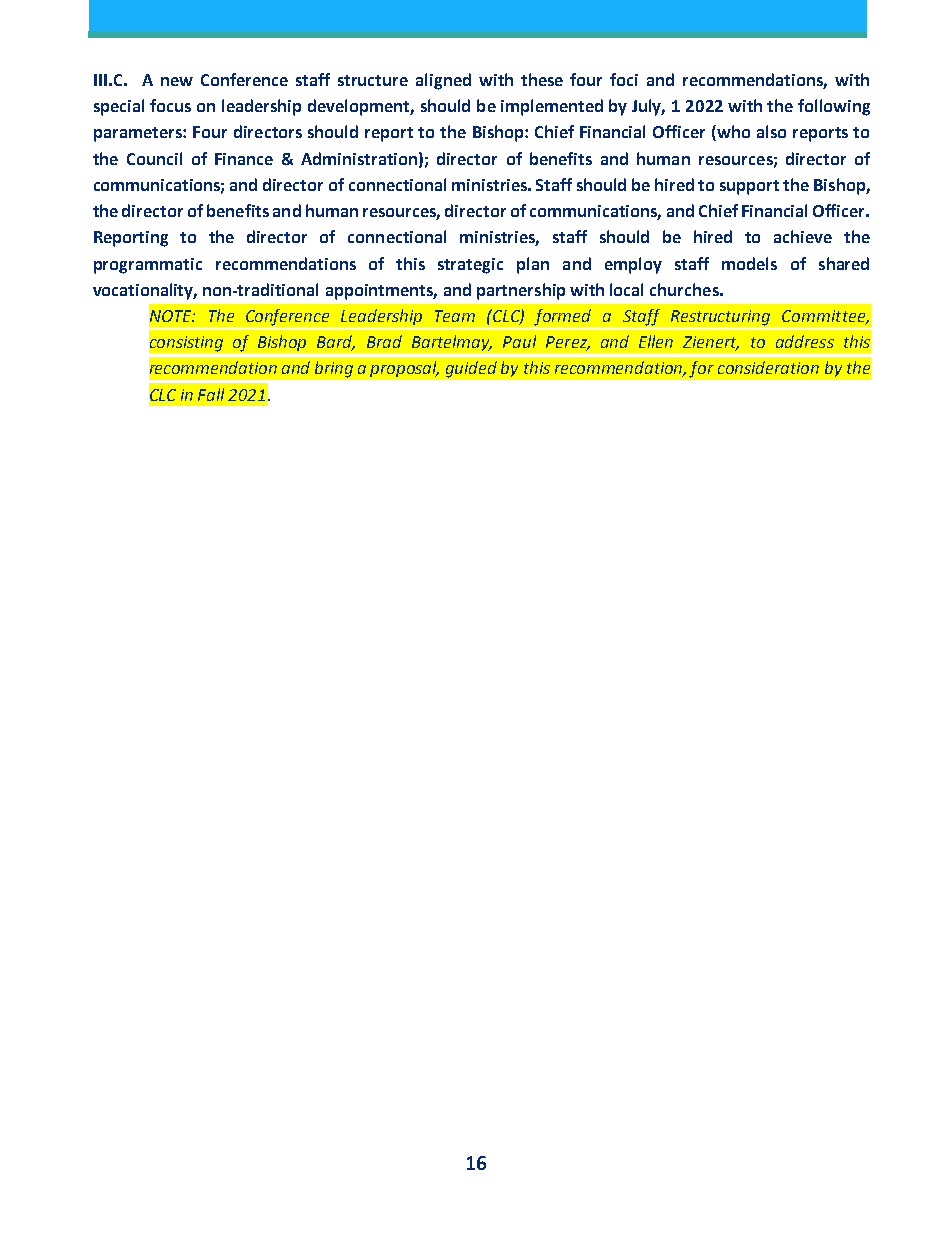  I want to click on aligned, so click(443, 81).
